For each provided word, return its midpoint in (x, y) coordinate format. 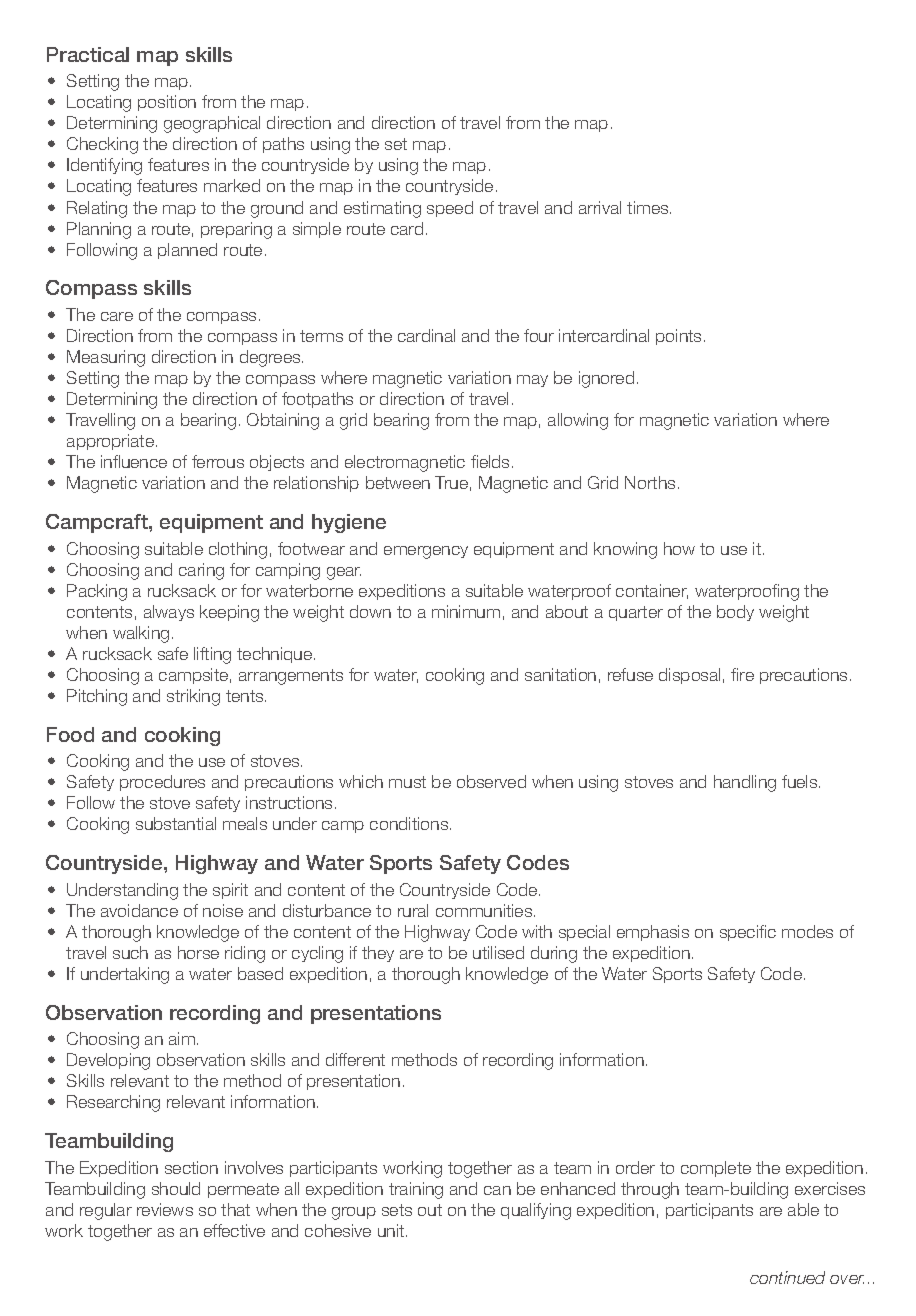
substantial (176, 823)
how (679, 548)
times (649, 207)
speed (450, 209)
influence (134, 461)
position (167, 103)
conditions (410, 823)
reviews (165, 1209)
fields (490, 461)
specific (748, 933)
